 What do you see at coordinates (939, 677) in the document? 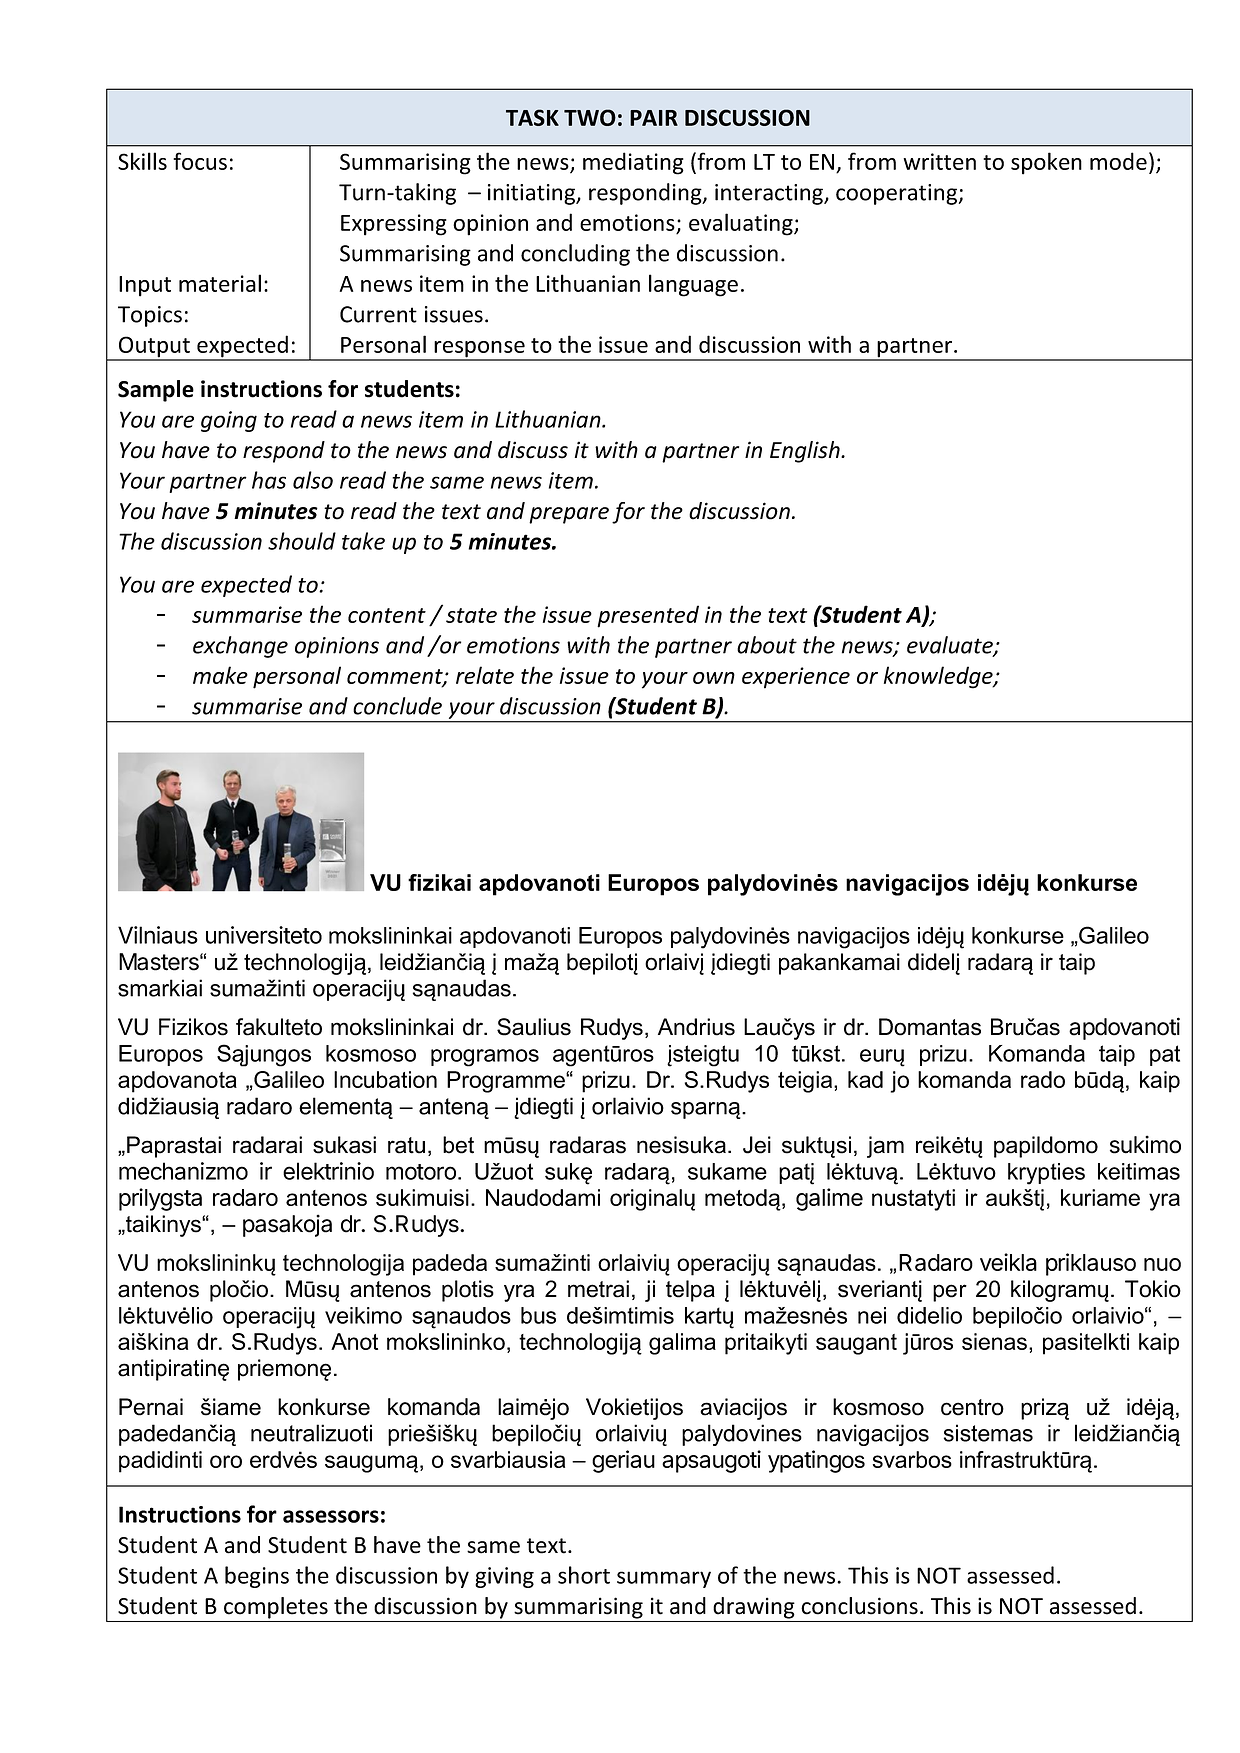
I see `knowledge` at bounding box center [939, 677].
